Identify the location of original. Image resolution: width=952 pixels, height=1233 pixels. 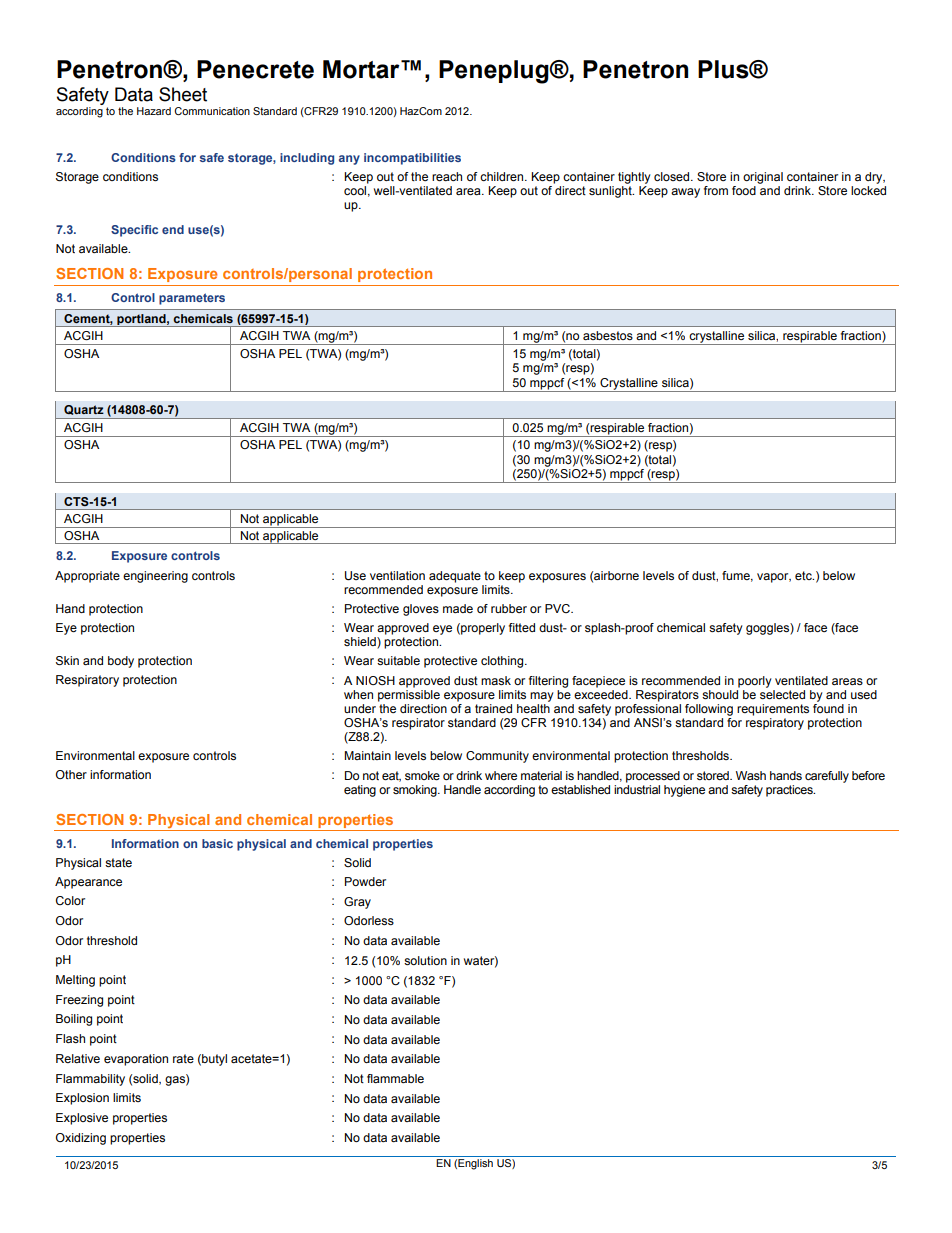
(763, 178).
